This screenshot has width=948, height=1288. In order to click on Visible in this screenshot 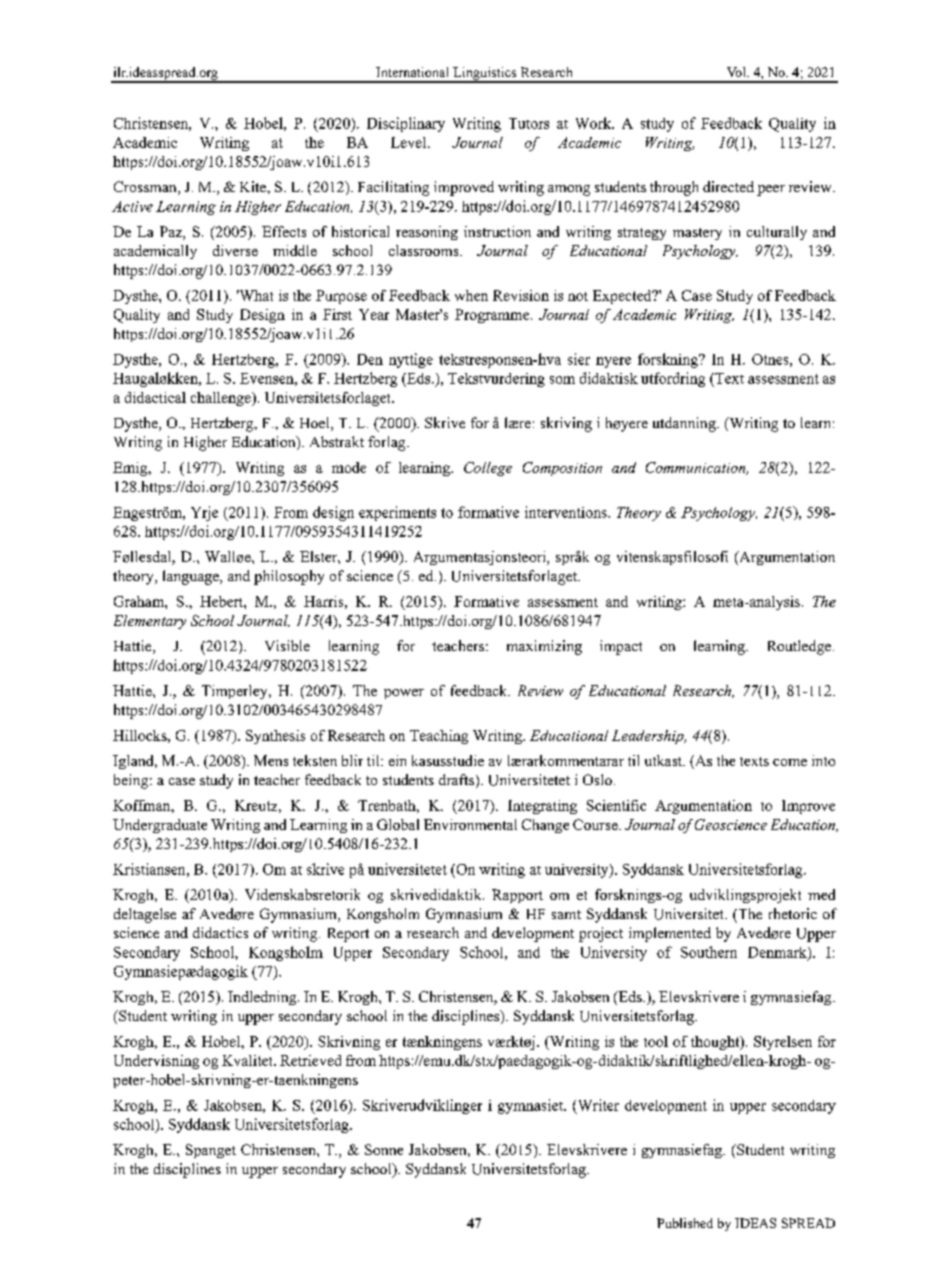, I will do `click(287, 645)`.
